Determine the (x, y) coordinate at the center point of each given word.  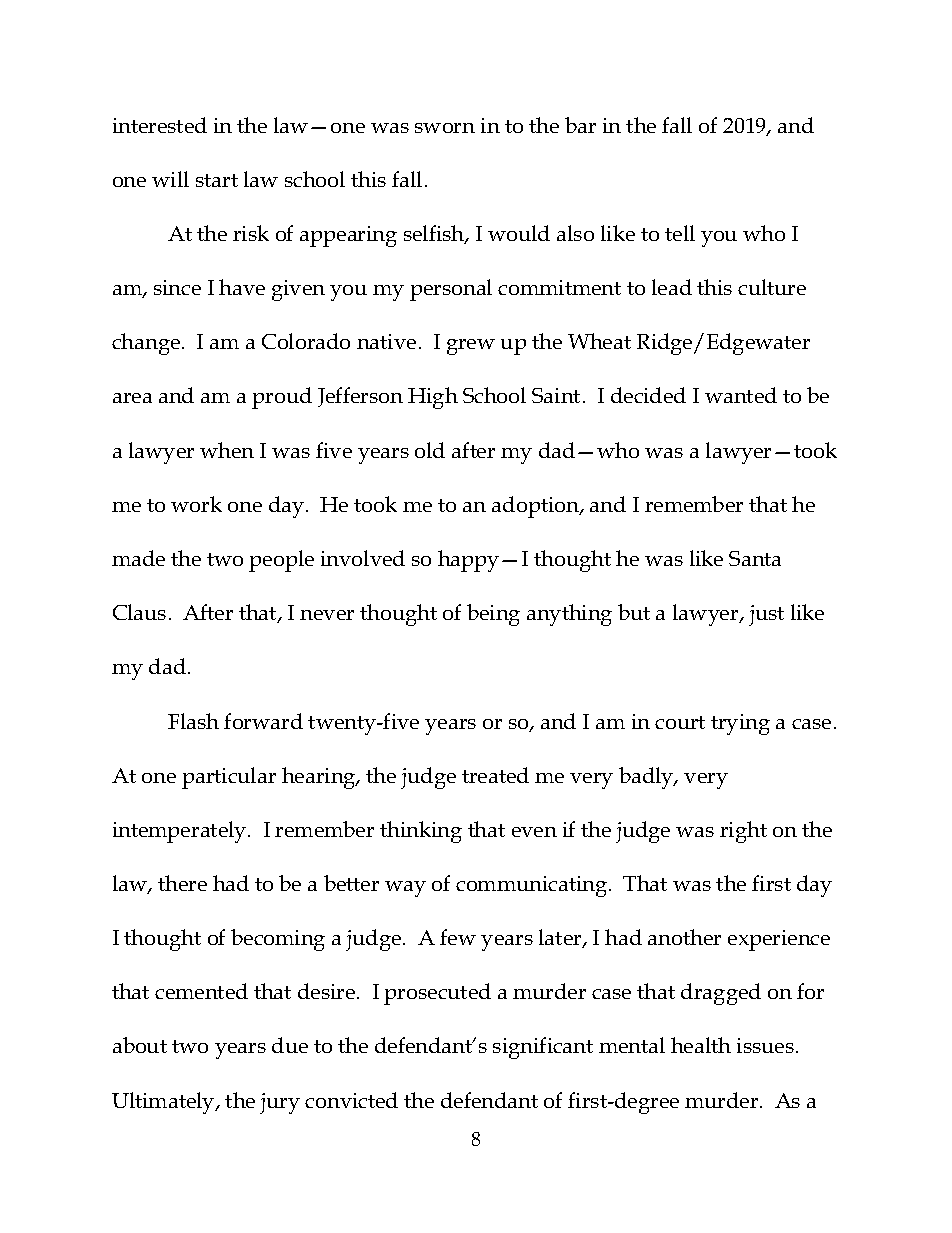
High (433, 398)
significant (543, 1048)
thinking (421, 832)
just (766, 615)
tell (680, 233)
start (217, 180)
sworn (445, 128)
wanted (741, 395)
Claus (139, 612)
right (743, 832)
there (182, 883)
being (493, 615)
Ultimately (164, 1103)
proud (282, 398)
